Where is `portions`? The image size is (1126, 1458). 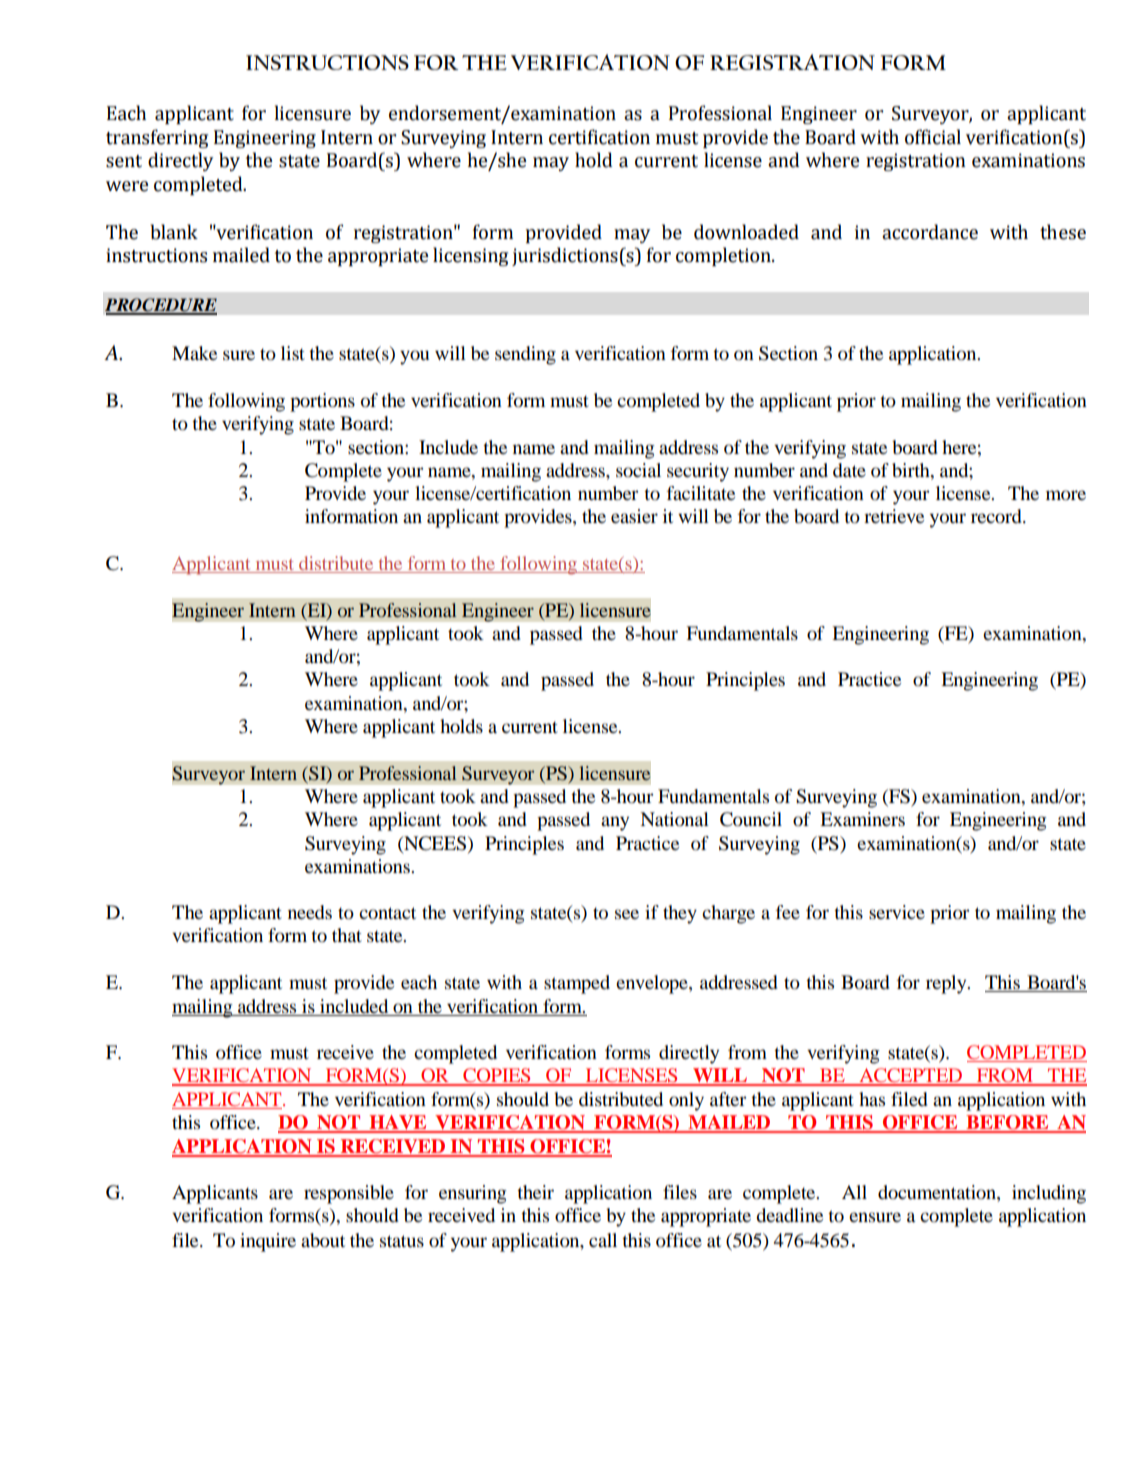 portions is located at coordinates (322, 402).
